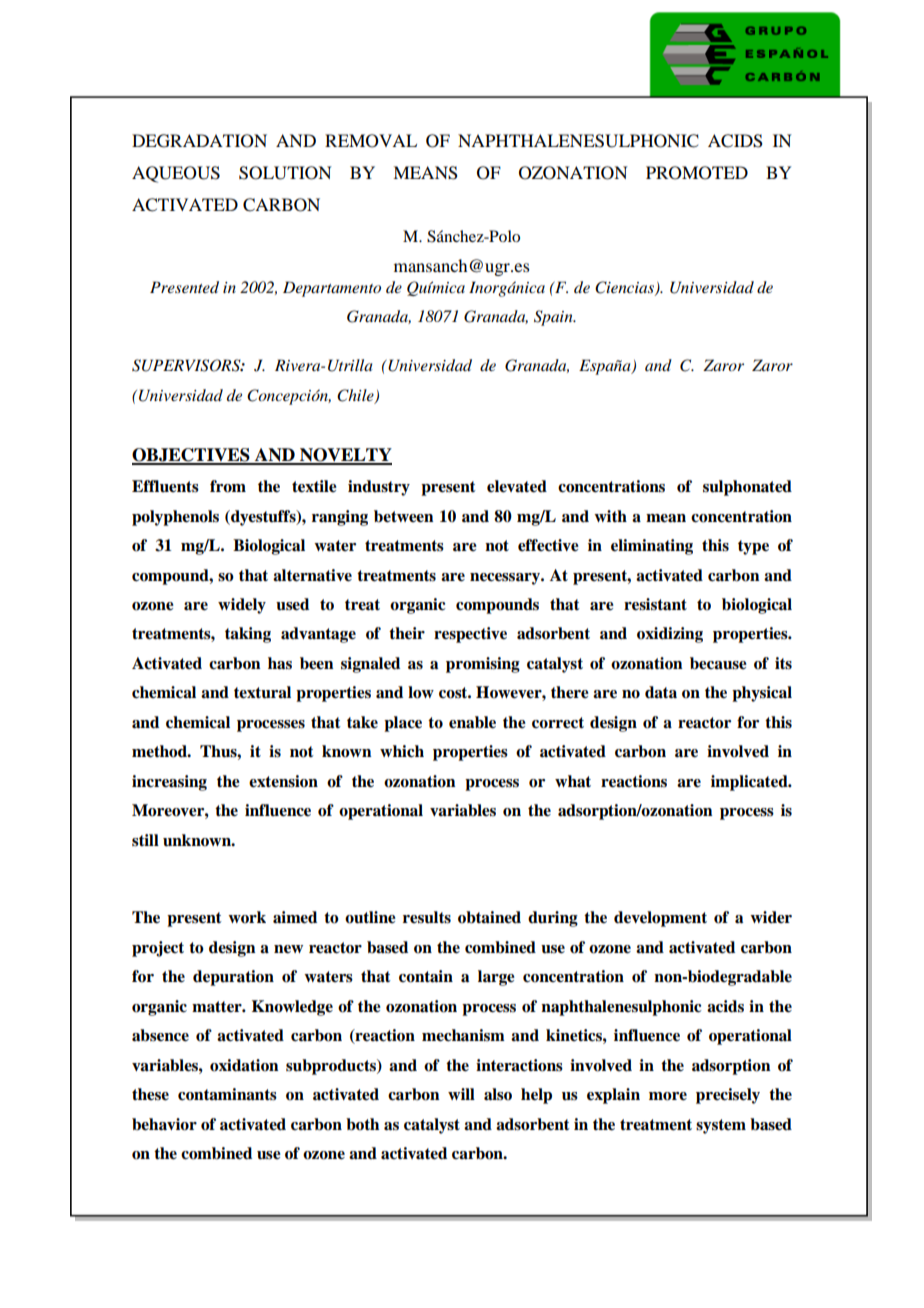 This screenshot has width=924, height=1308. I want to click on which, so click(402, 751).
